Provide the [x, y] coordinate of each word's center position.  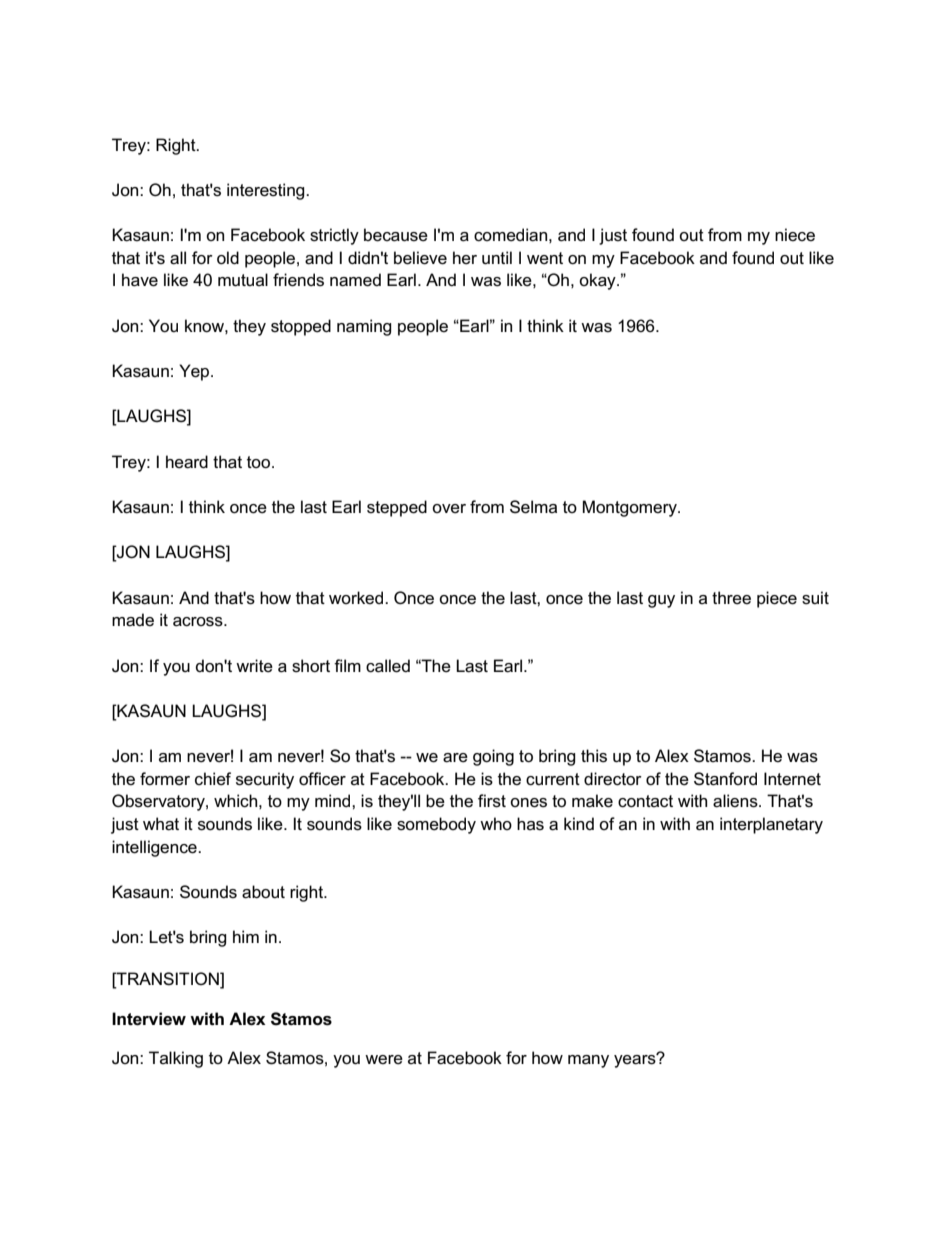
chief [213, 779]
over [449, 509]
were [384, 1060]
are [455, 758]
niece [795, 234]
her [465, 258]
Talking [176, 1059]
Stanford [725, 779]
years [636, 1060]
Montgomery [631, 508]
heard [187, 462]
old [228, 258]
